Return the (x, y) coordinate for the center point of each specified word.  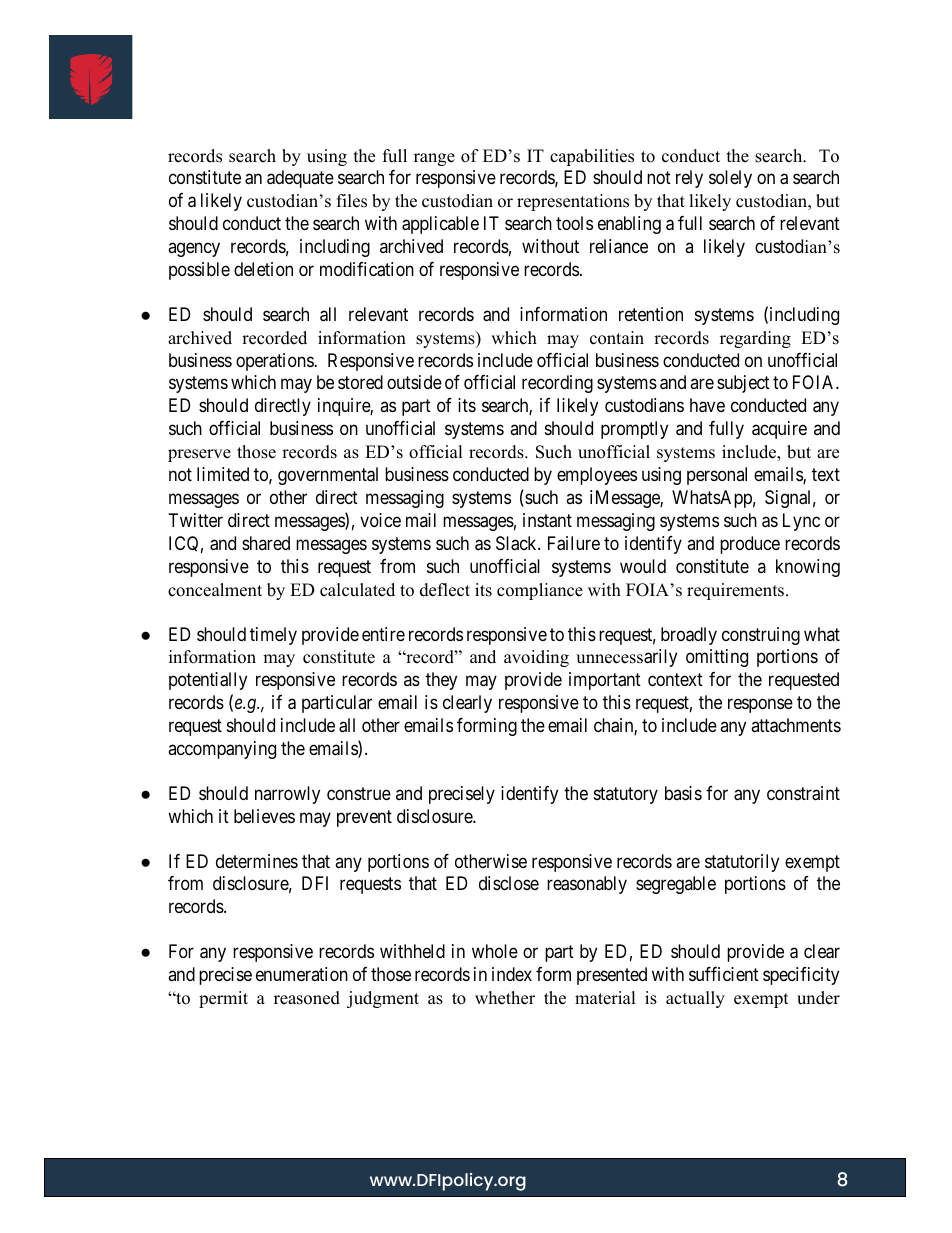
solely (730, 179)
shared (266, 543)
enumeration (302, 974)
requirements (737, 591)
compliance (540, 591)
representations (573, 202)
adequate (300, 179)
